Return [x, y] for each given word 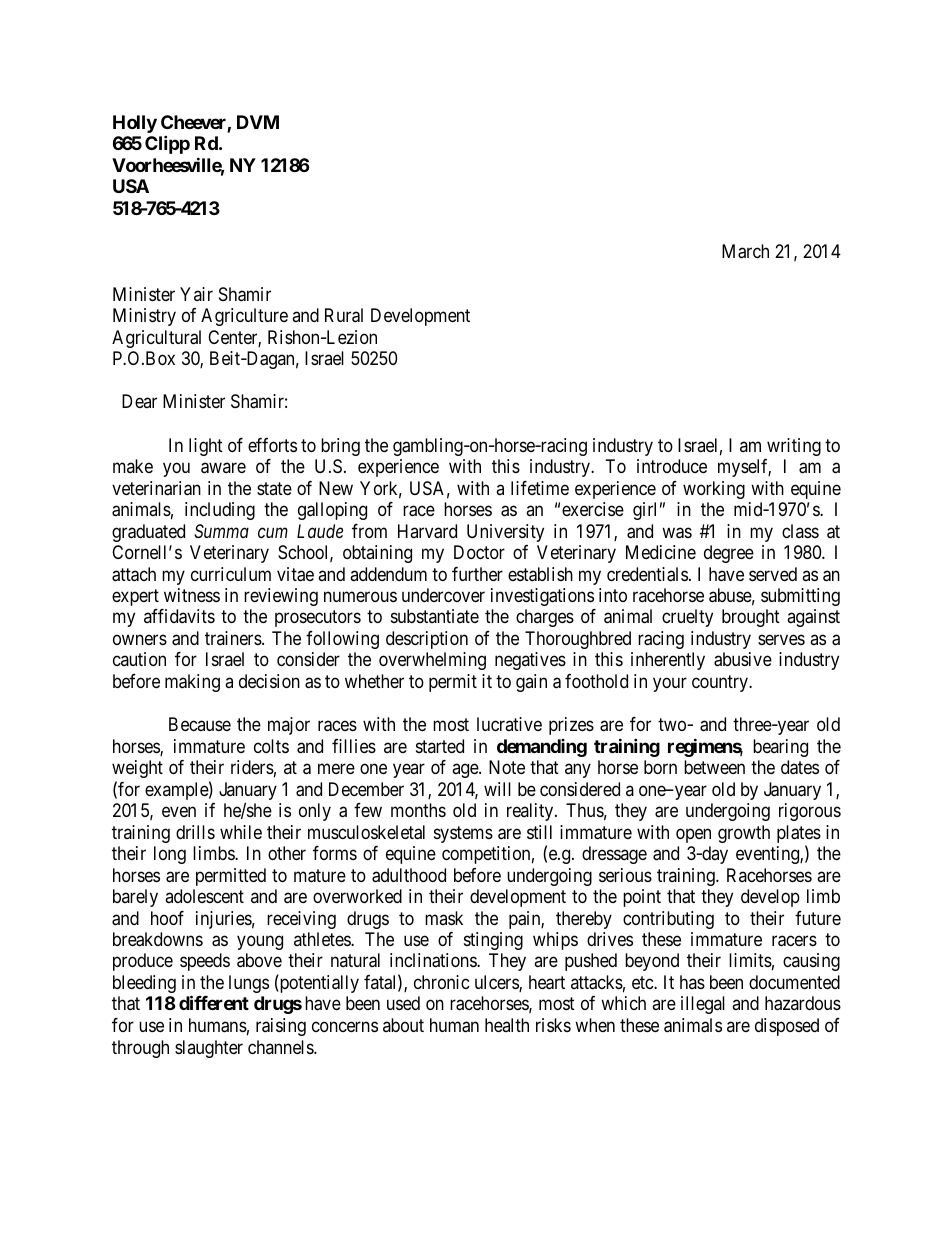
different [214, 1003]
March [745, 251]
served [773, 574]
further [477, 574]
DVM [258, 122]
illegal [703, 1005]
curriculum [231, 574]
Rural [344, 315]
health [507, 1025]
